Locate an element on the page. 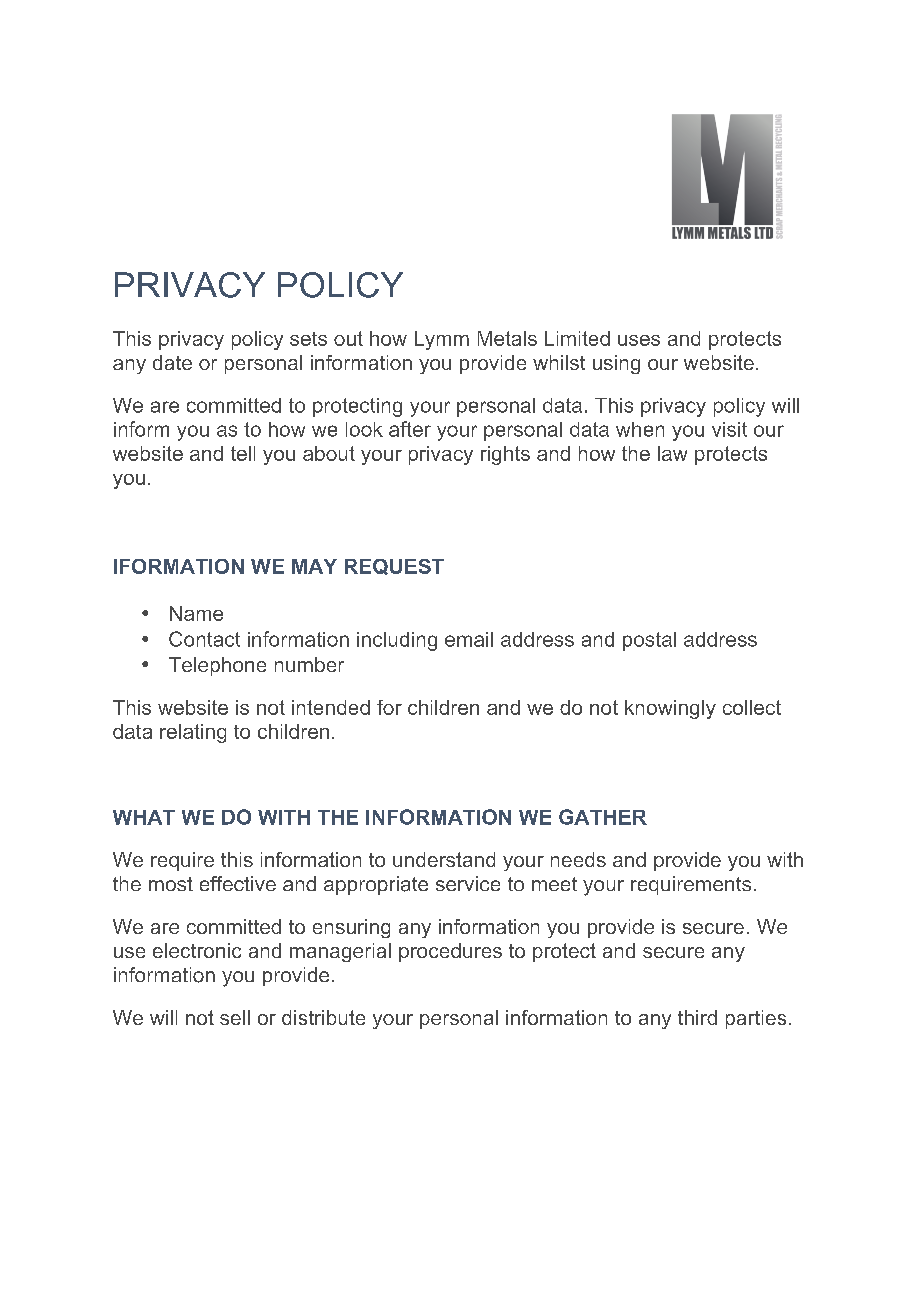  procedures is located at coordinates (450, 952).
